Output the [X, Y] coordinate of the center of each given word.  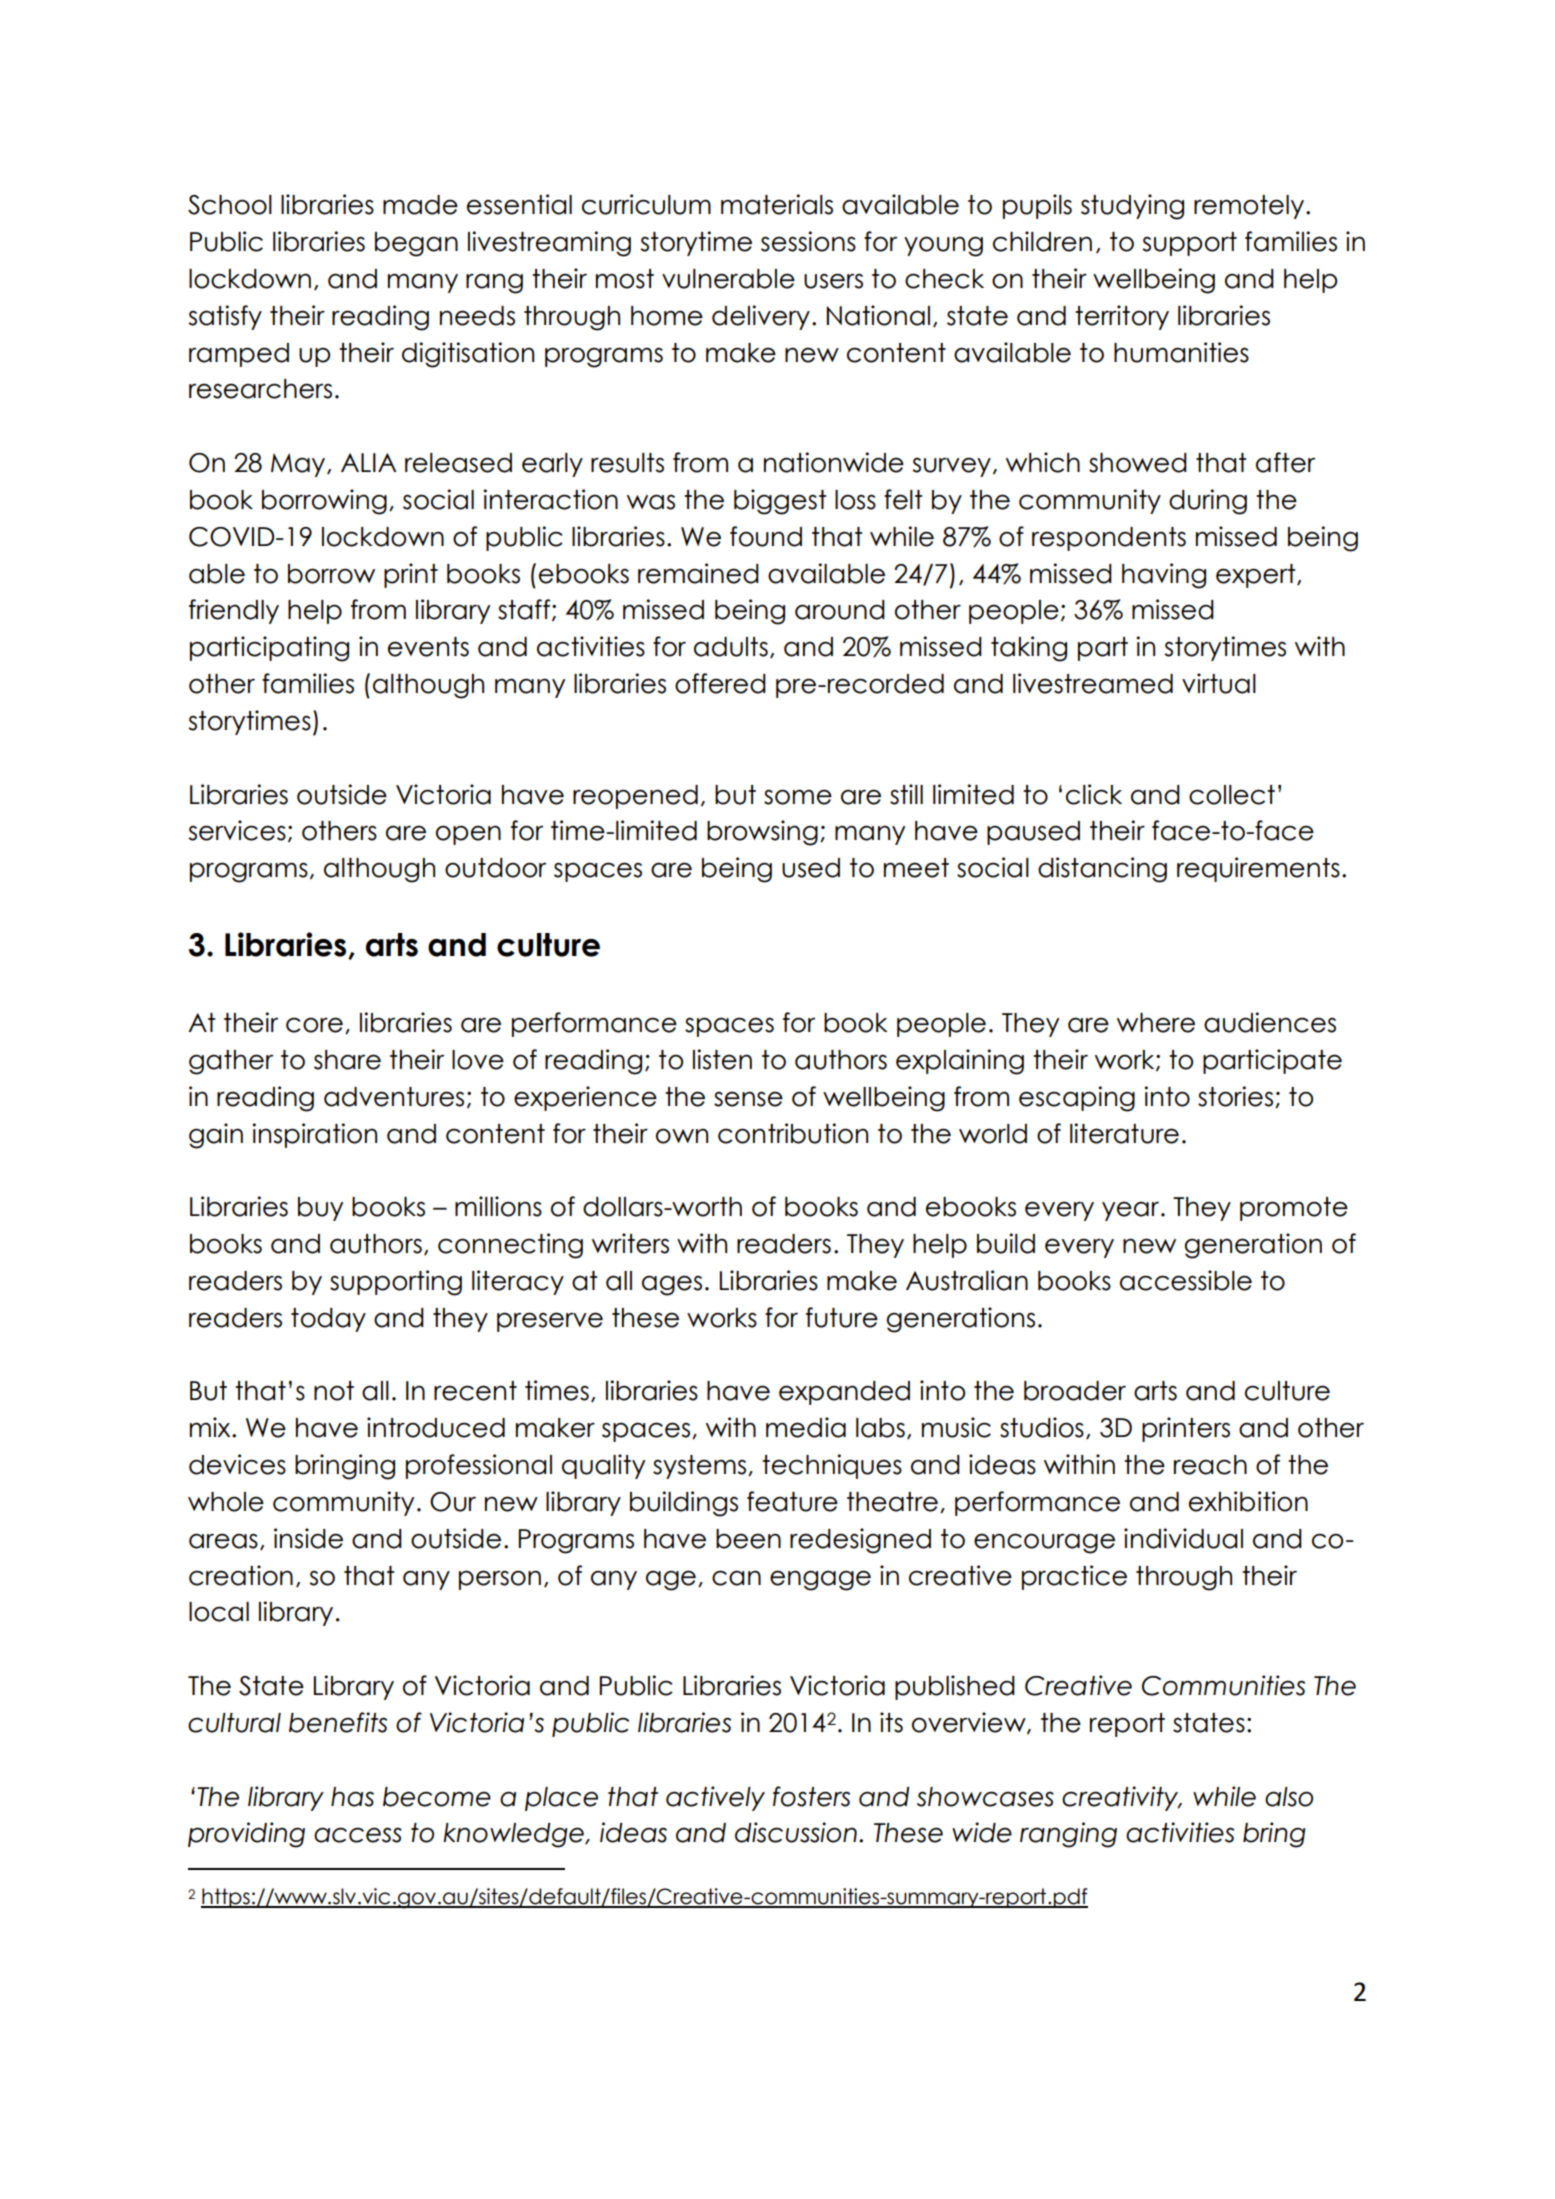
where [1156, 1023]
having [1164, 576]
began [416, 244]
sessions [808, 241]
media [806, 1427]
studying [1132, 207]
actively [715, 1798]
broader [1075, 1391]
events [428, 647]
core [314, 1025]
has [352, 1797]
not [334, 1391]
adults [731, 647]
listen [722, 1059]
